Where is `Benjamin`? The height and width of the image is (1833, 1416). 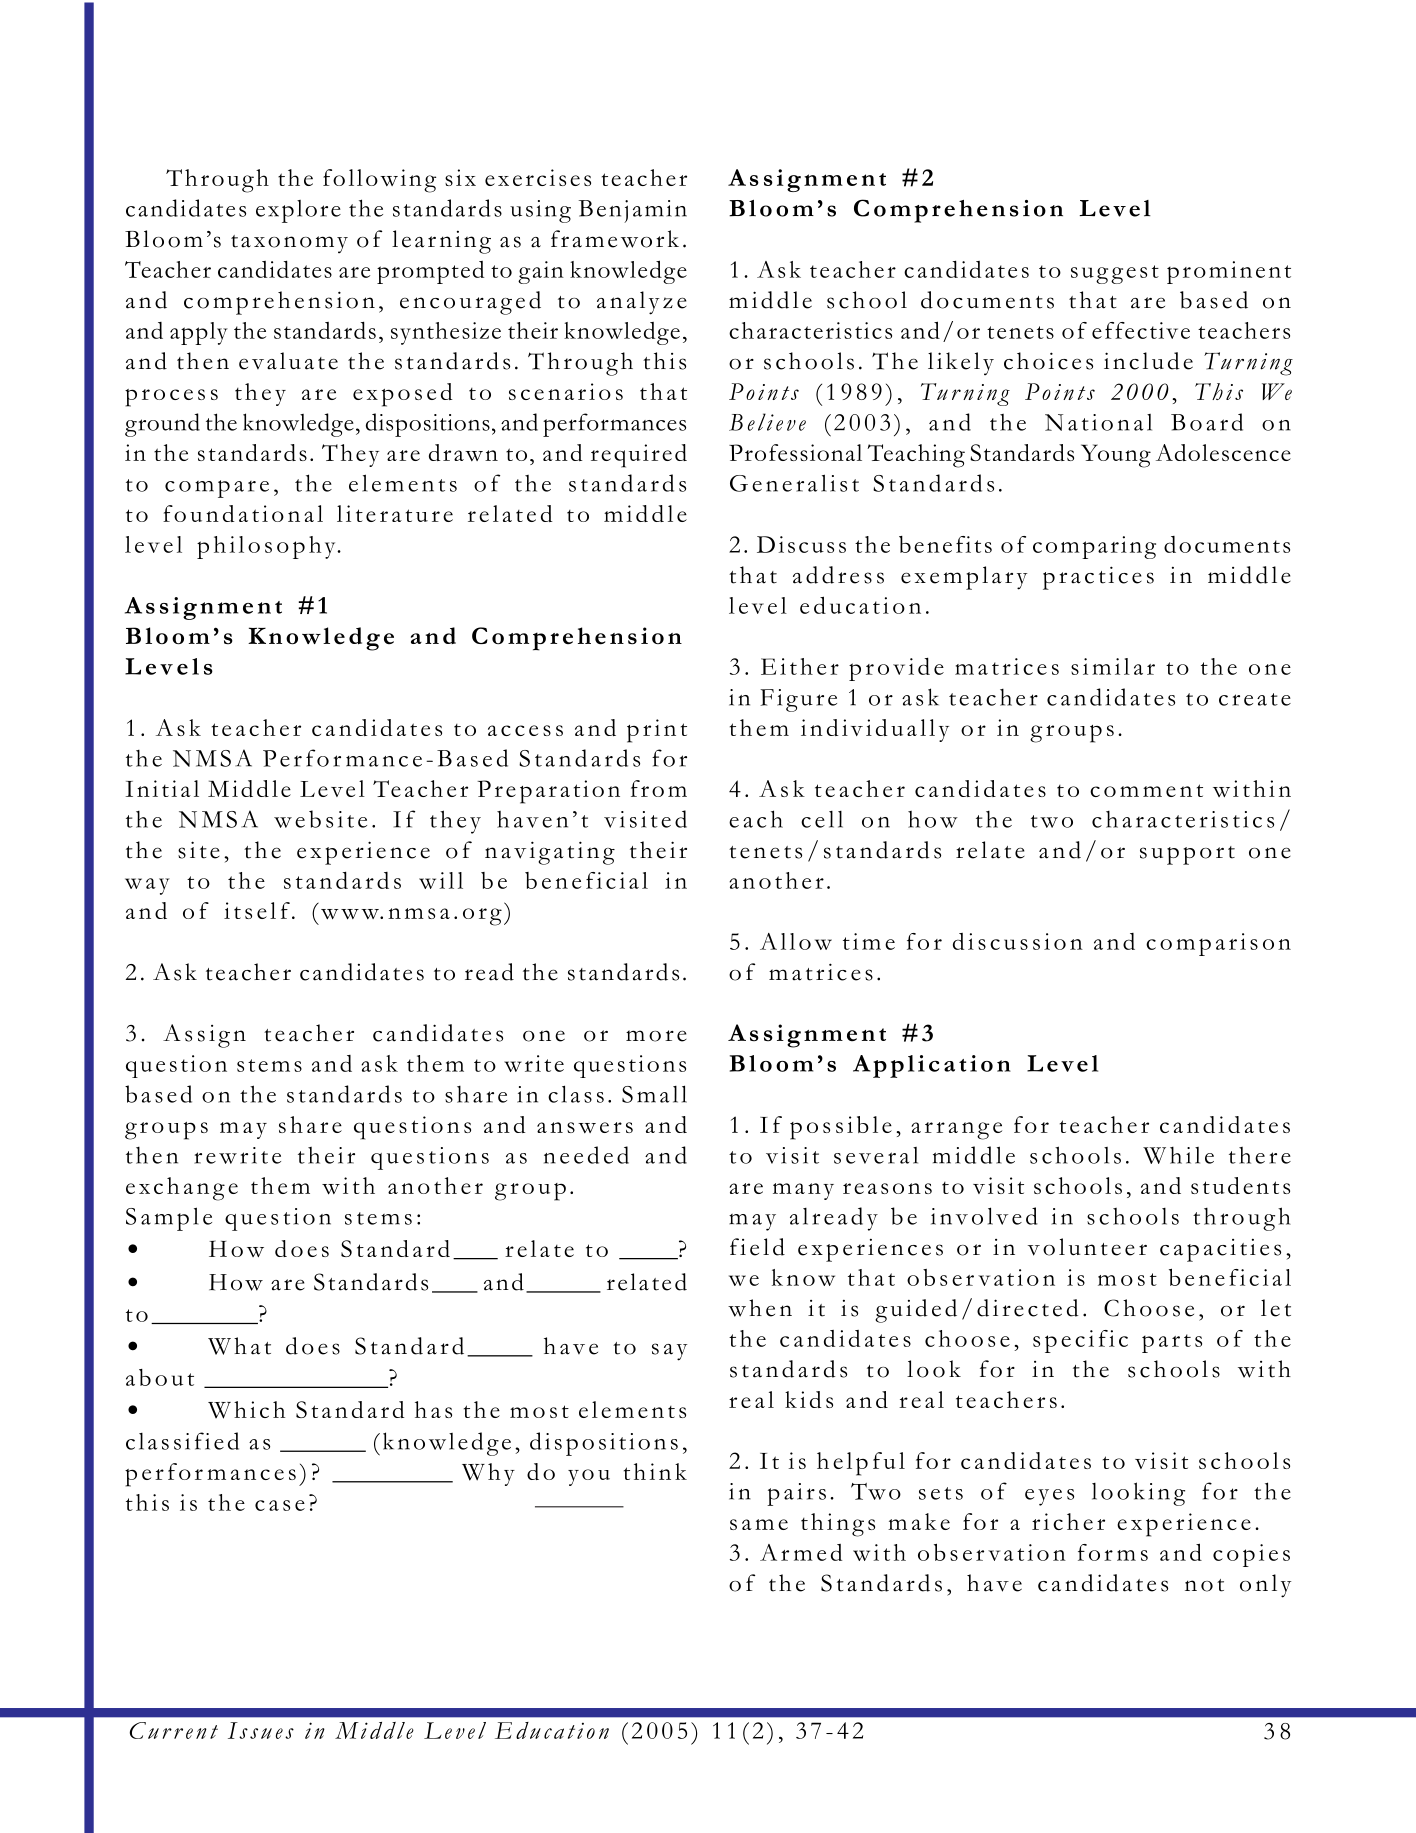
Benjamin is located at coordinates (633, 211).
